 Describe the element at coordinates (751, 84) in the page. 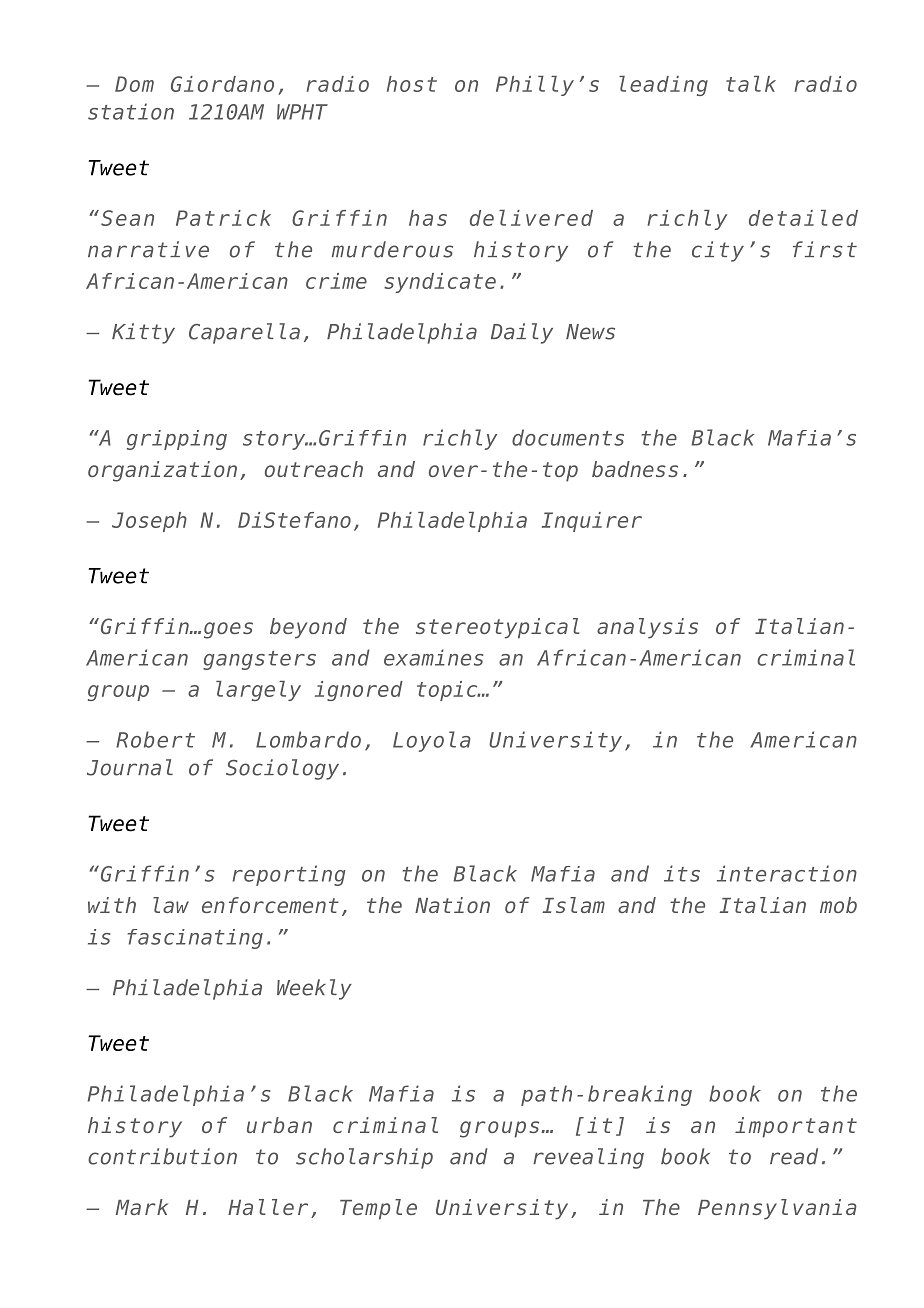

I see `talk` at that location.
